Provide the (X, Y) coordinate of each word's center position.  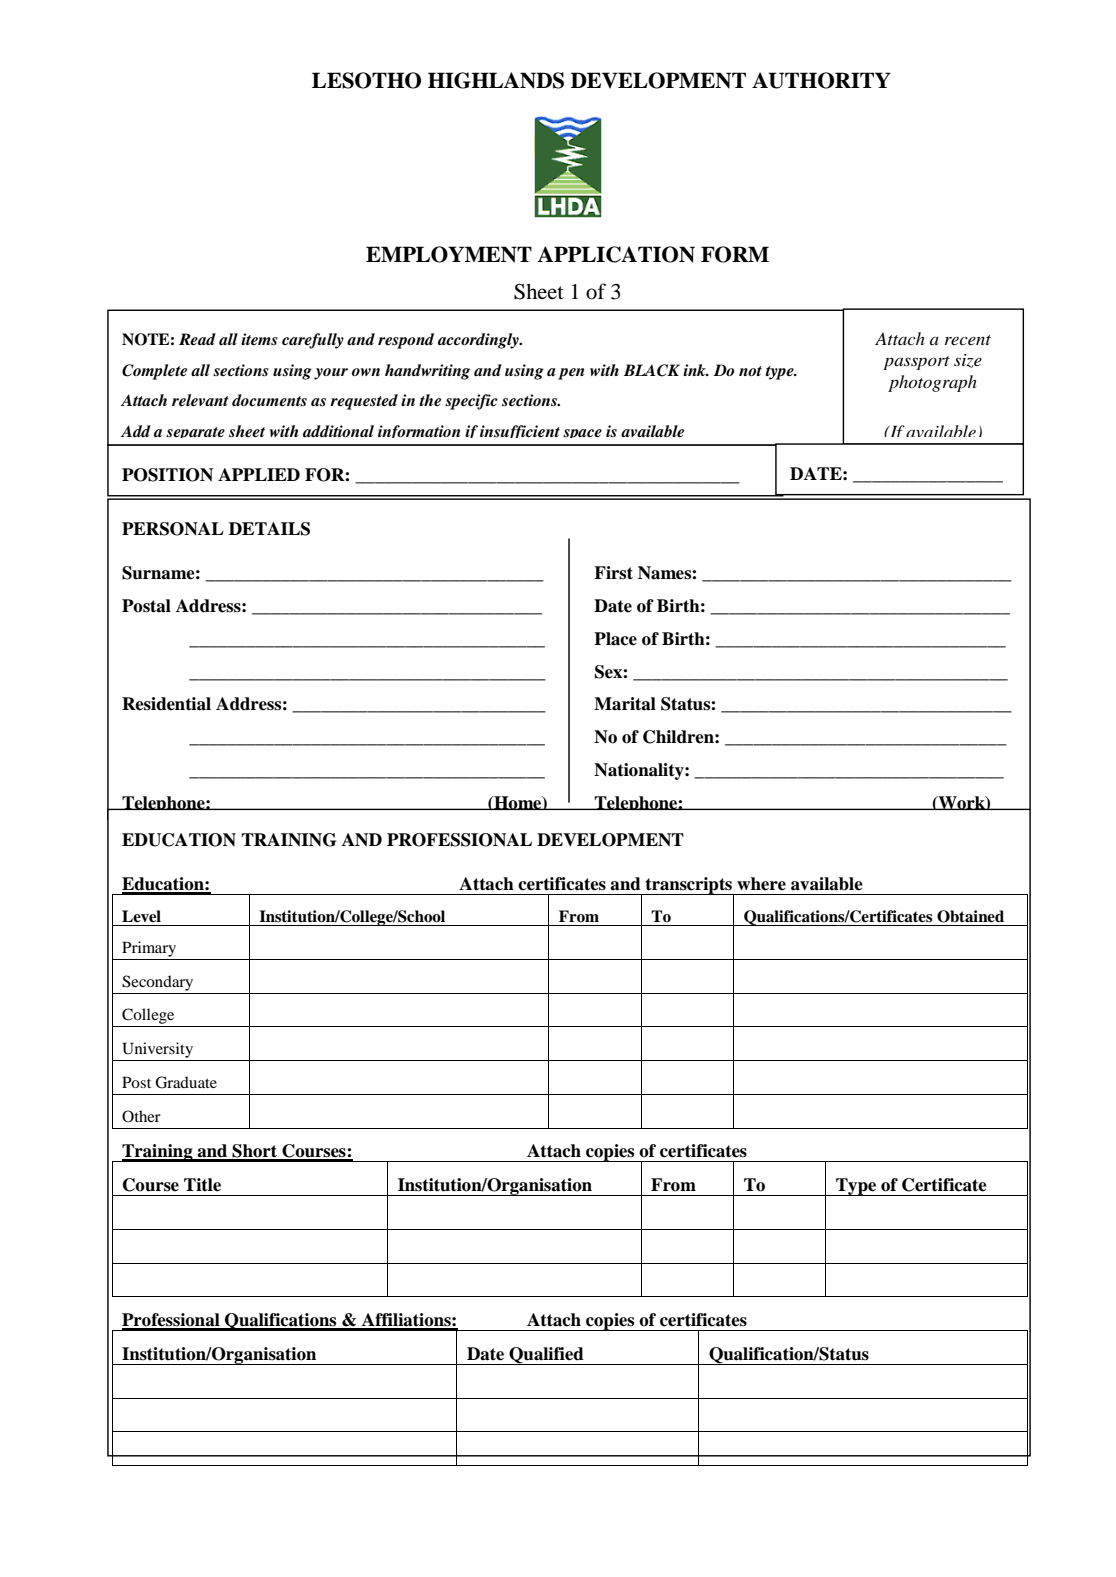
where (761, 884)
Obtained (970, 916)
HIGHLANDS (496, 80)
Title (202, 1185)
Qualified (546, 1356)
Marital (625, 704)
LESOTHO (366, 80)
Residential (166, 704)
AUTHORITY (821, 80)
